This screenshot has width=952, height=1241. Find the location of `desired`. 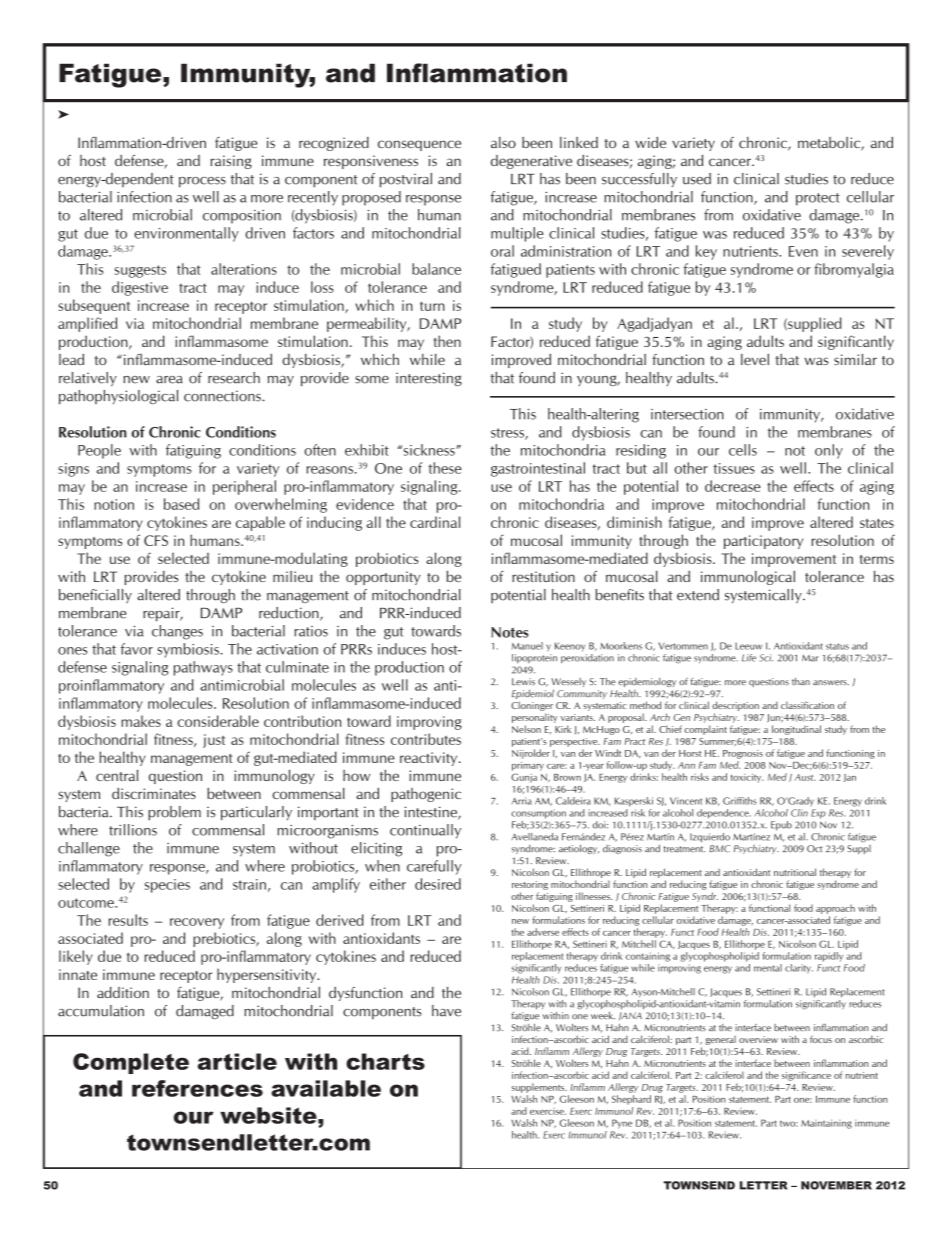

desired is located at coordinates (438, 884).
